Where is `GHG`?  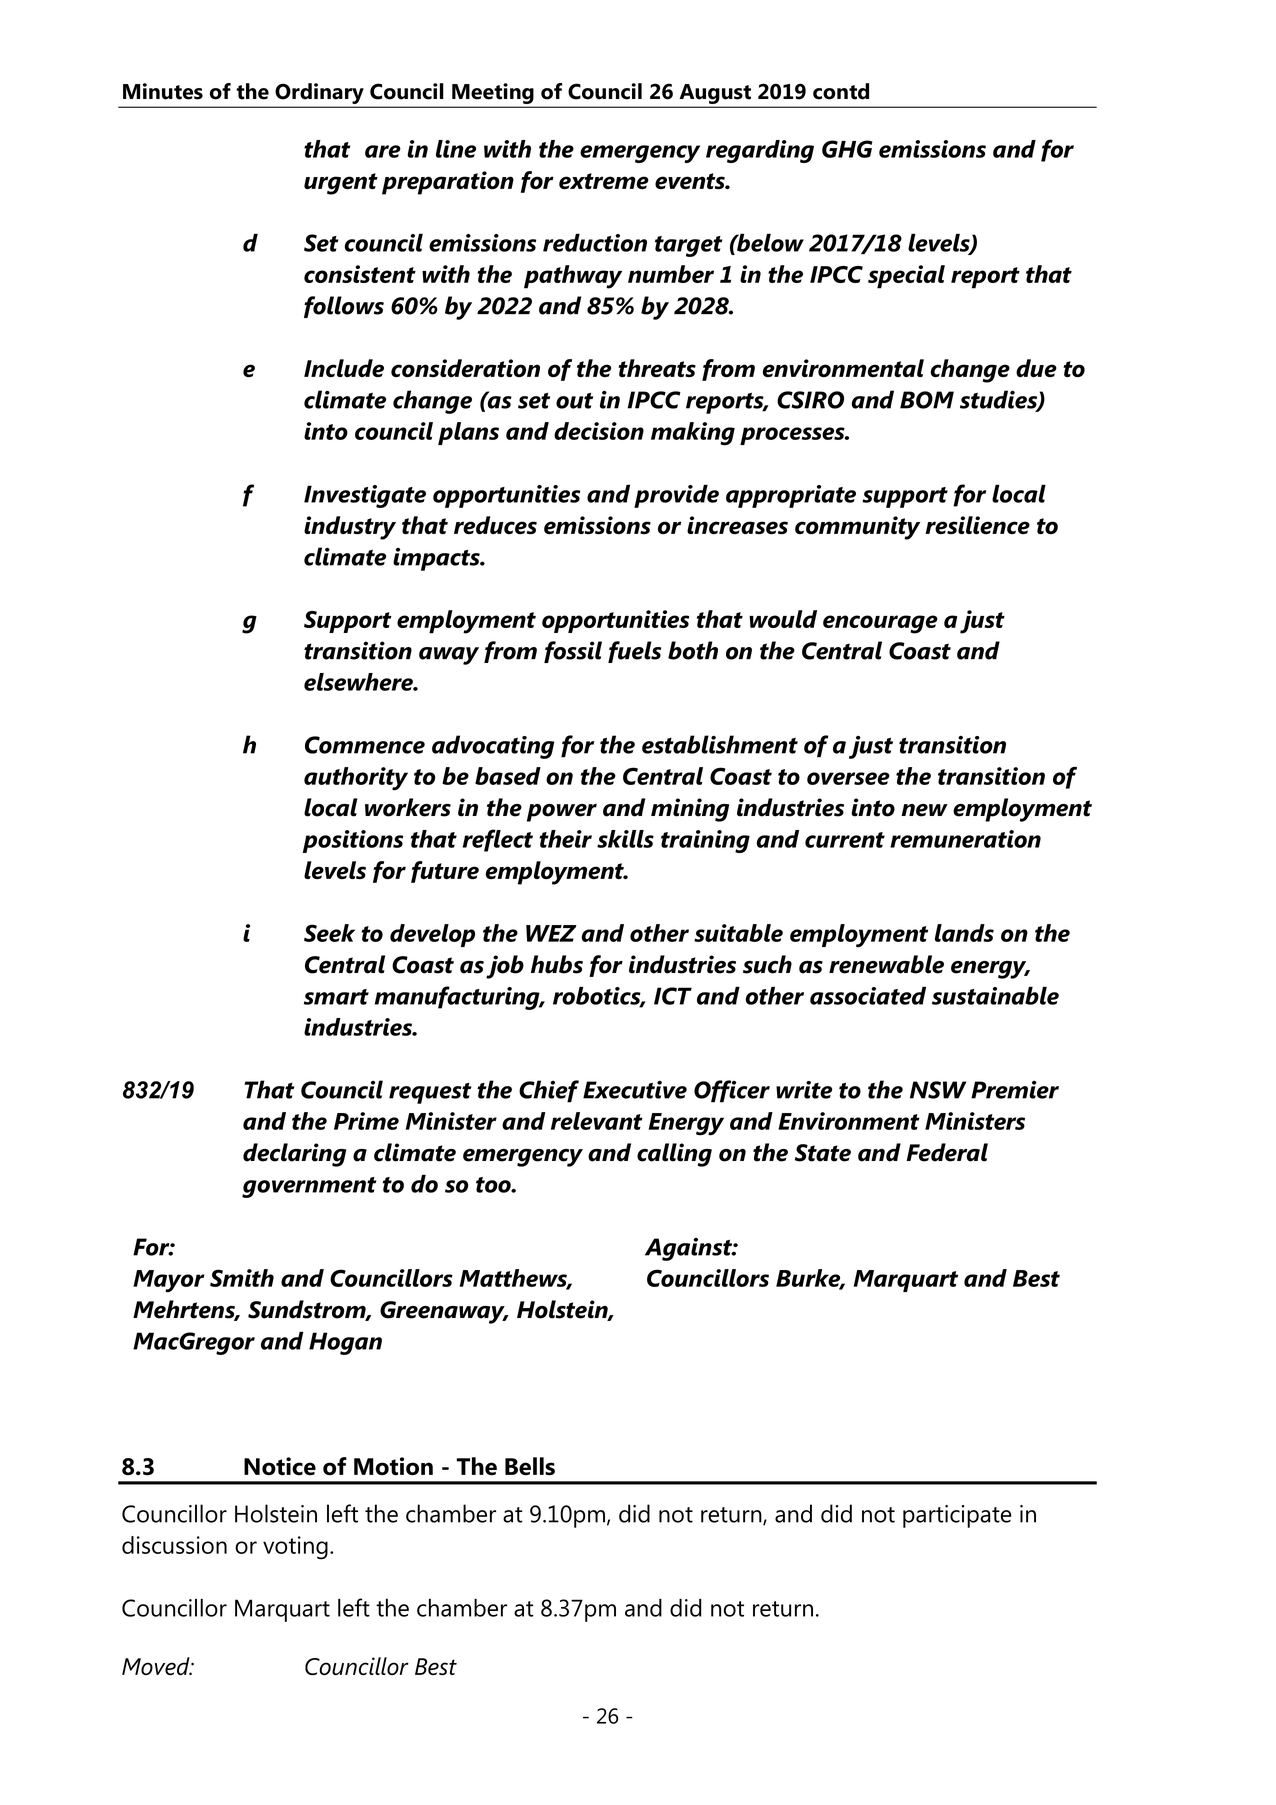 GHG is located at coordinates (847, 149).
